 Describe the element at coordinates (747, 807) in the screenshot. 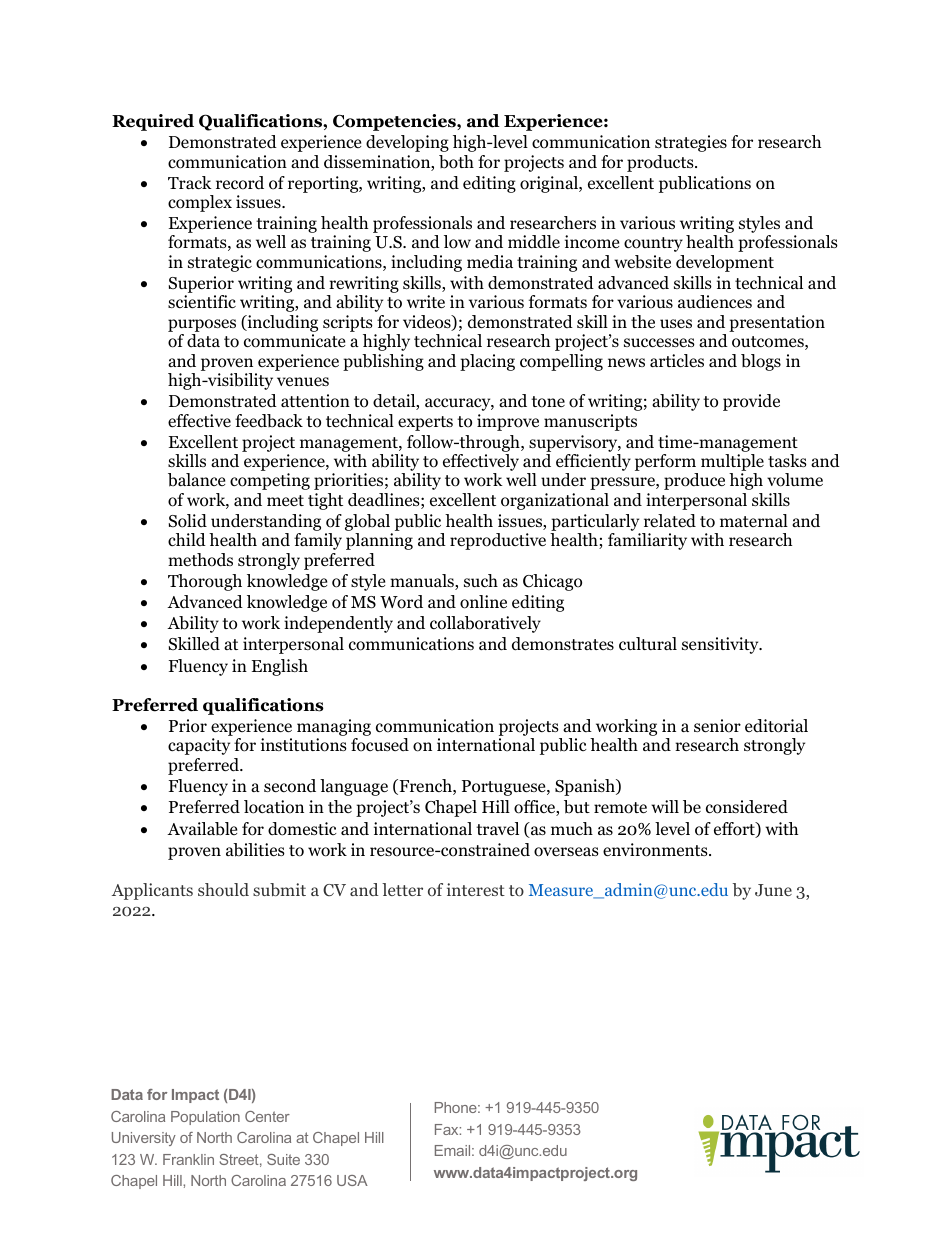

I see `considered` at that location.
